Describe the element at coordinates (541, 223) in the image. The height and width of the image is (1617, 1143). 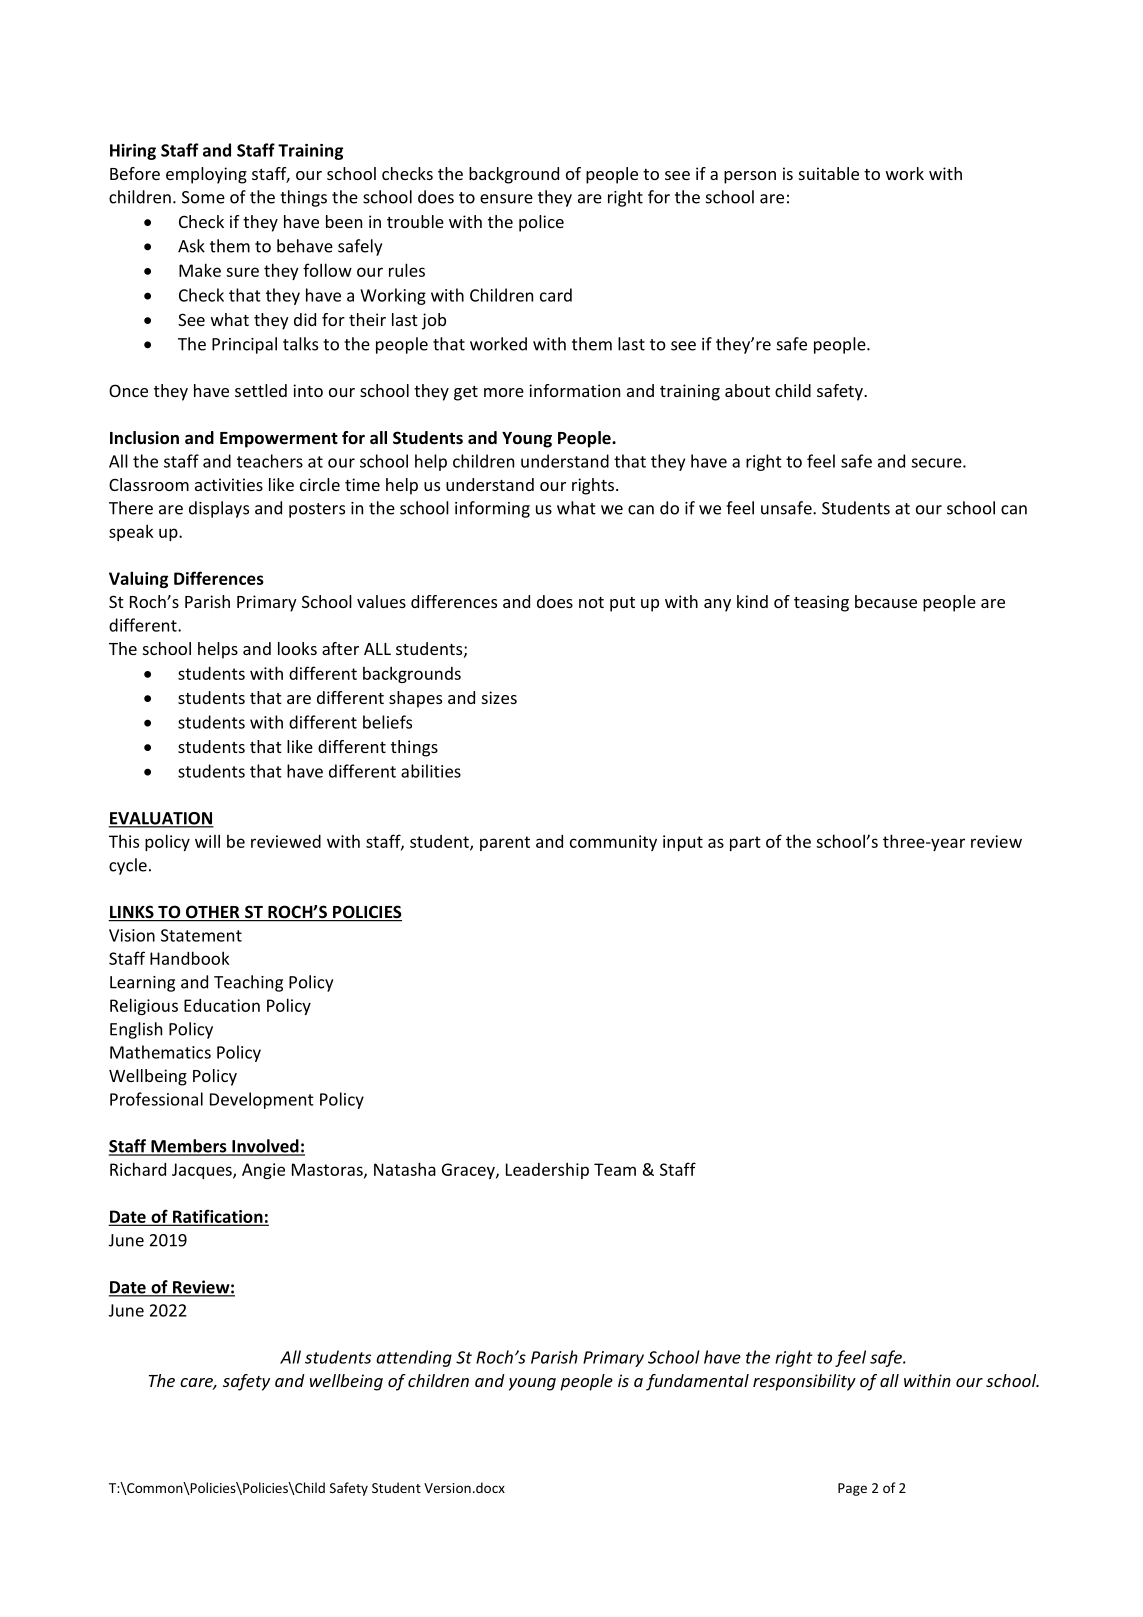
I see `police` at that location.
